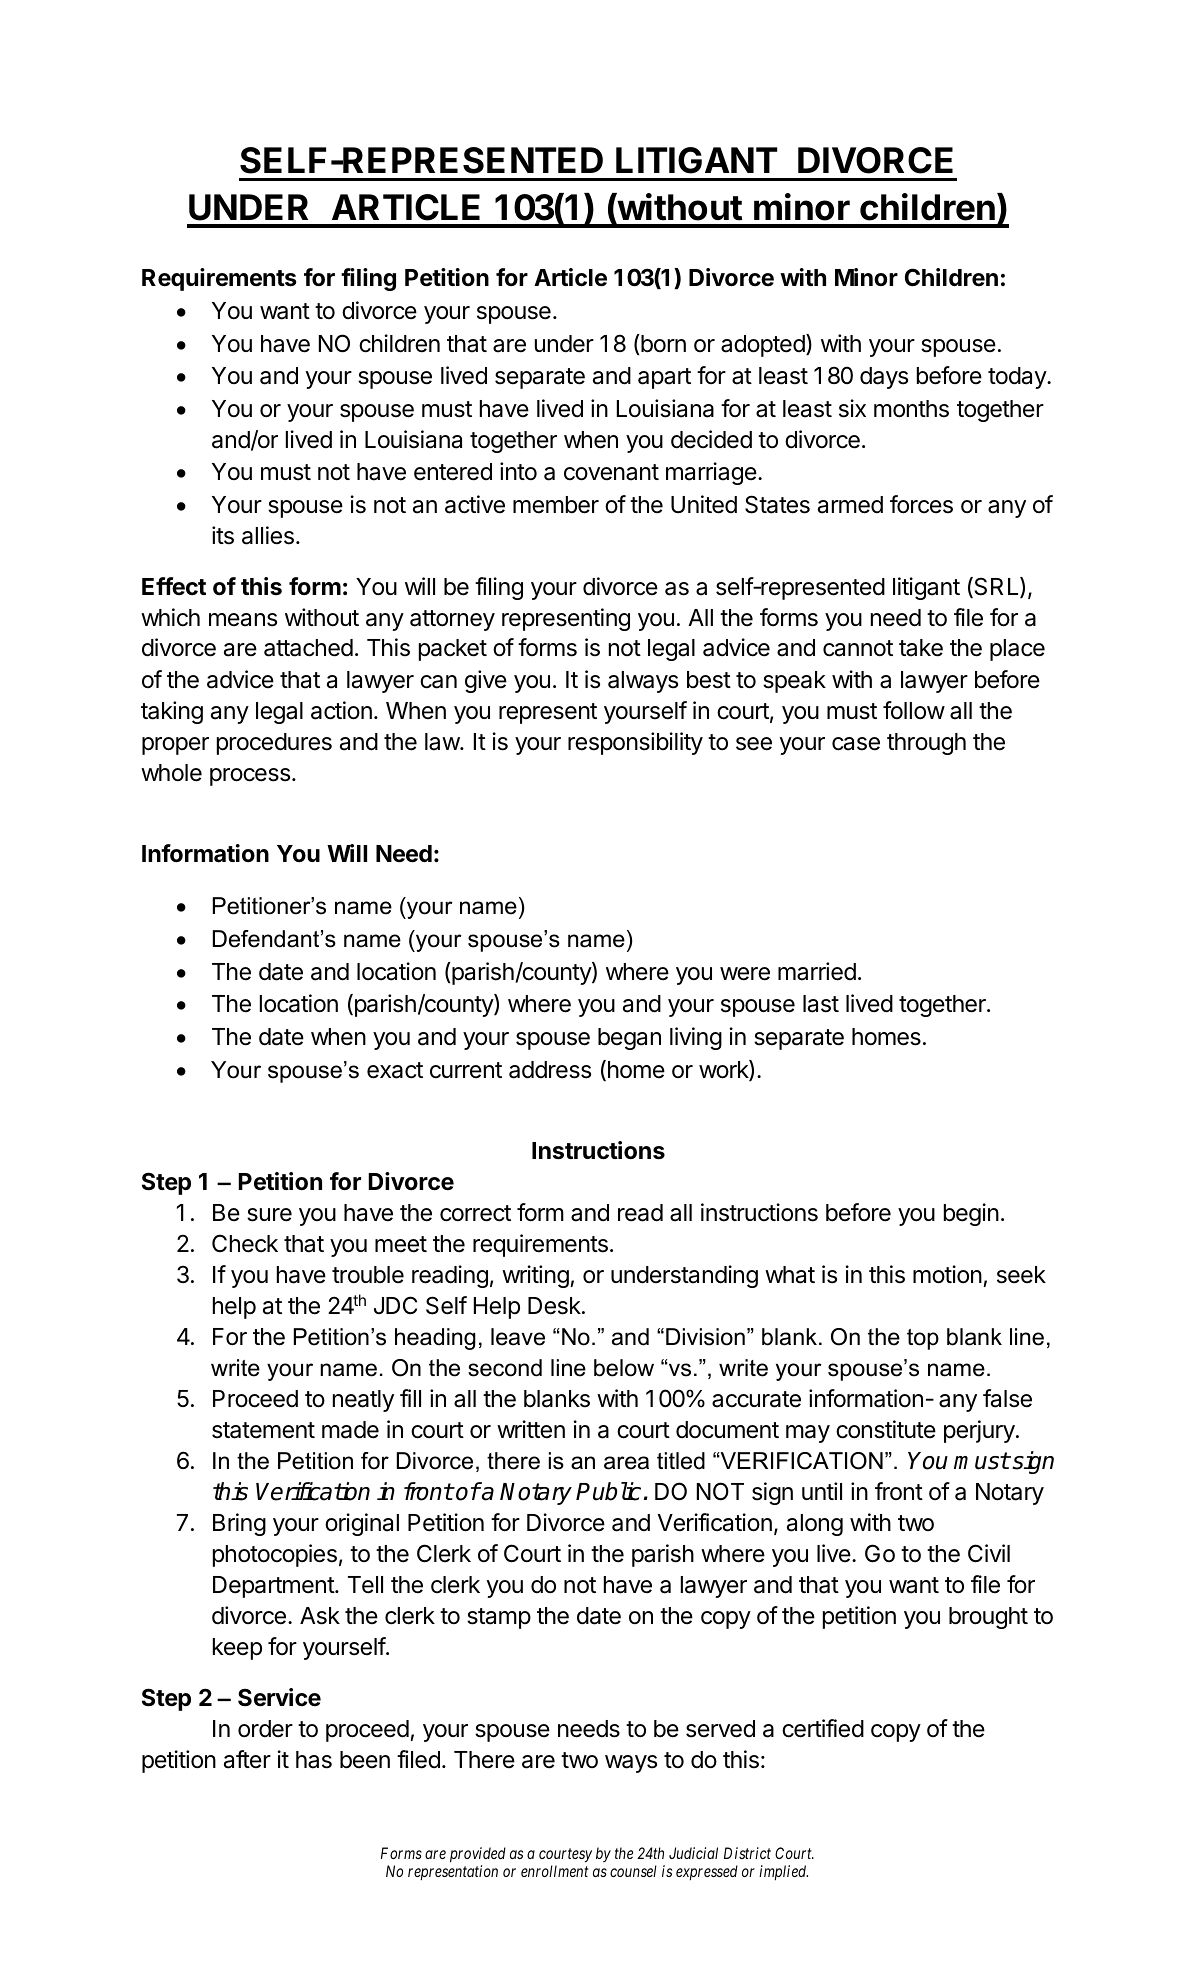 The height and width of the image is (1970, 1196). What do you see at coordinates (263, 1430) in the image?
I see `statement` at bounding box center [263, 1430].
